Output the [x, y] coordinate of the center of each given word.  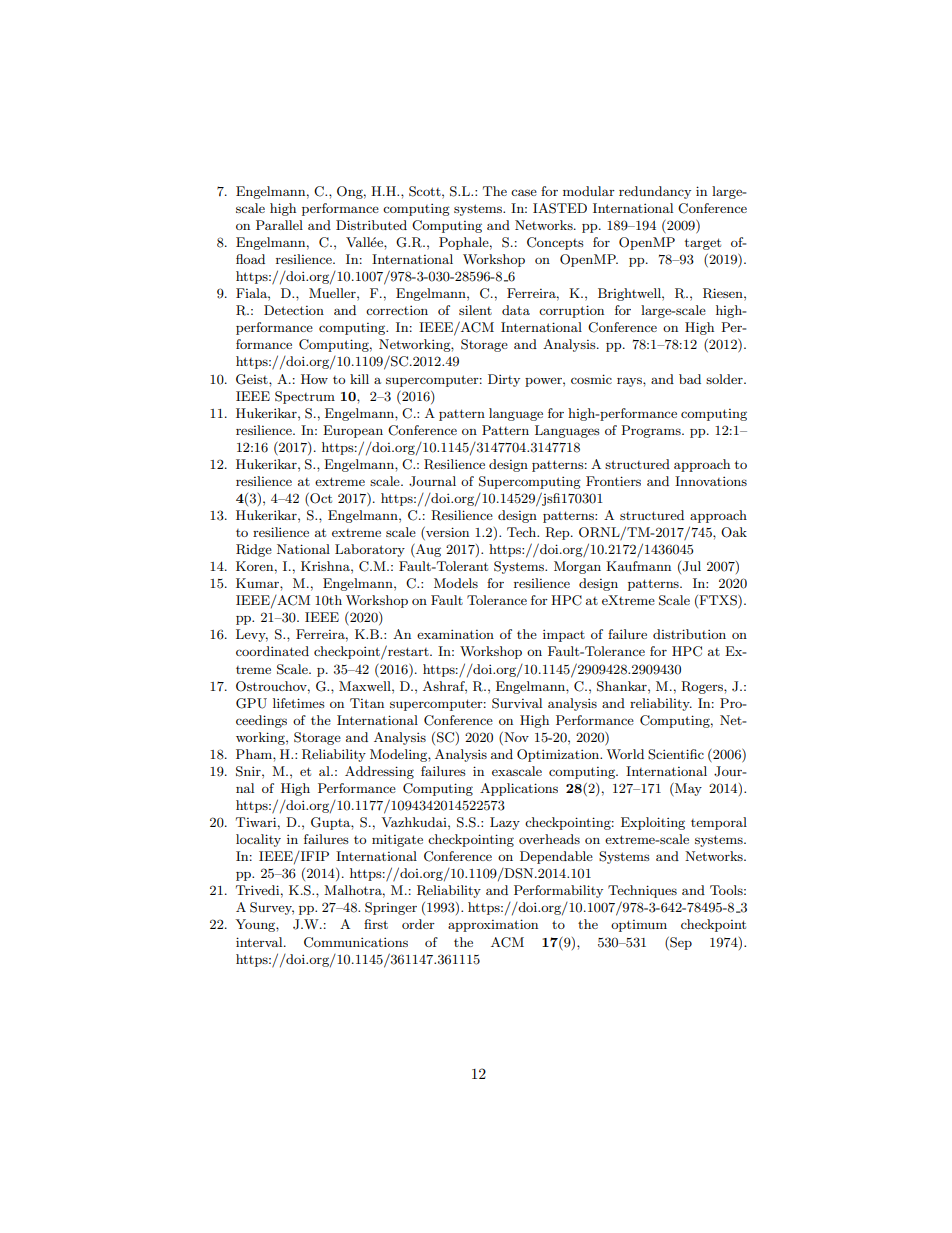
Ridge [254, 550]
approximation [493, 925]
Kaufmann [638, 566]
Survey [272, 908]
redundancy [655, 192]
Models [456, 583]
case [524, 192]
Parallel [279, 225]
